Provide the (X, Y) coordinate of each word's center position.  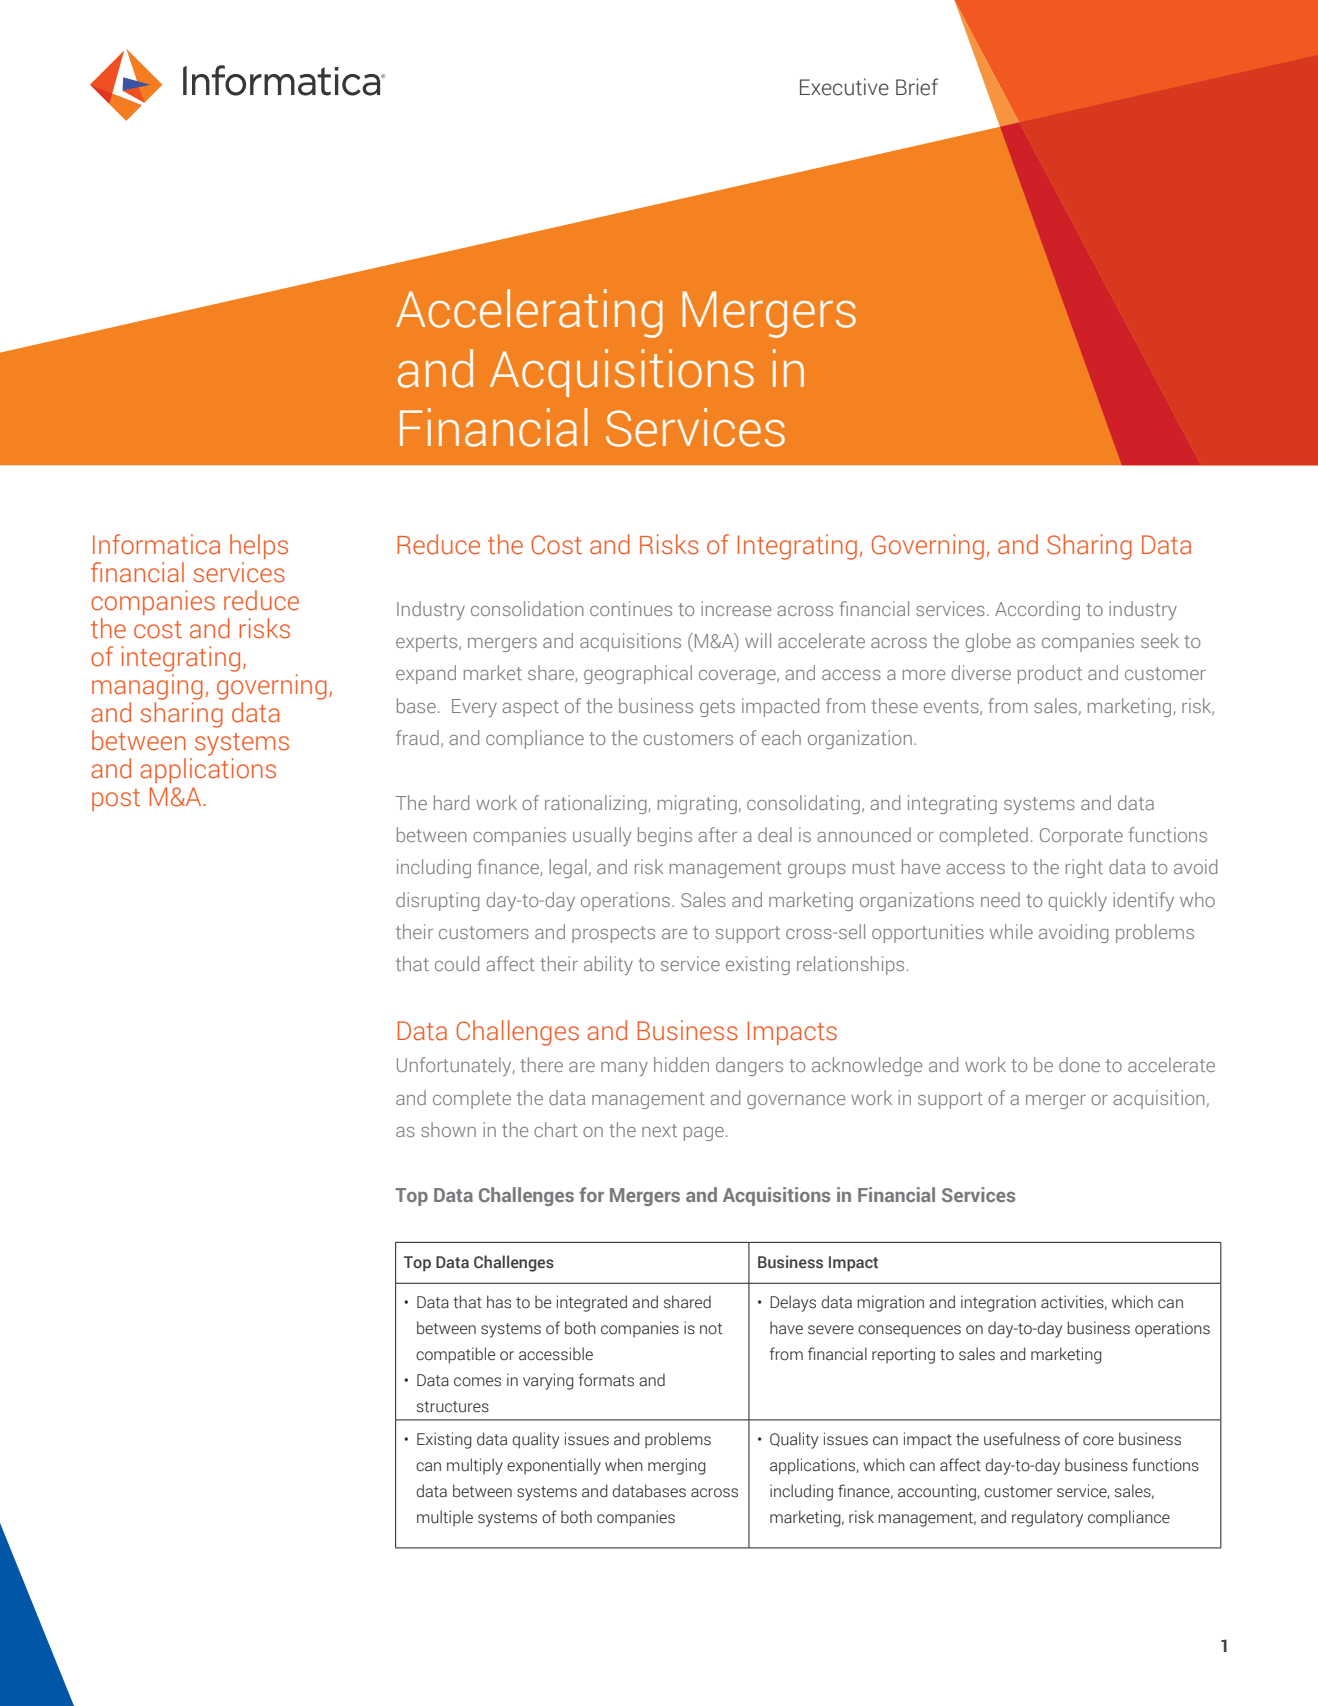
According (1037, 610)
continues (631, 608)
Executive (844, 87)
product (1050, 674)
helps (259, 546)
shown (448, 1129)
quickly (1078, 901)
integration (998, 1303)
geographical (638, 674)
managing (147, 687)
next (659, 1130)
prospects (613, 934)
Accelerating (529, 313)
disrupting (437, 901)
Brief (917, 87)
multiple (445, 1518)
